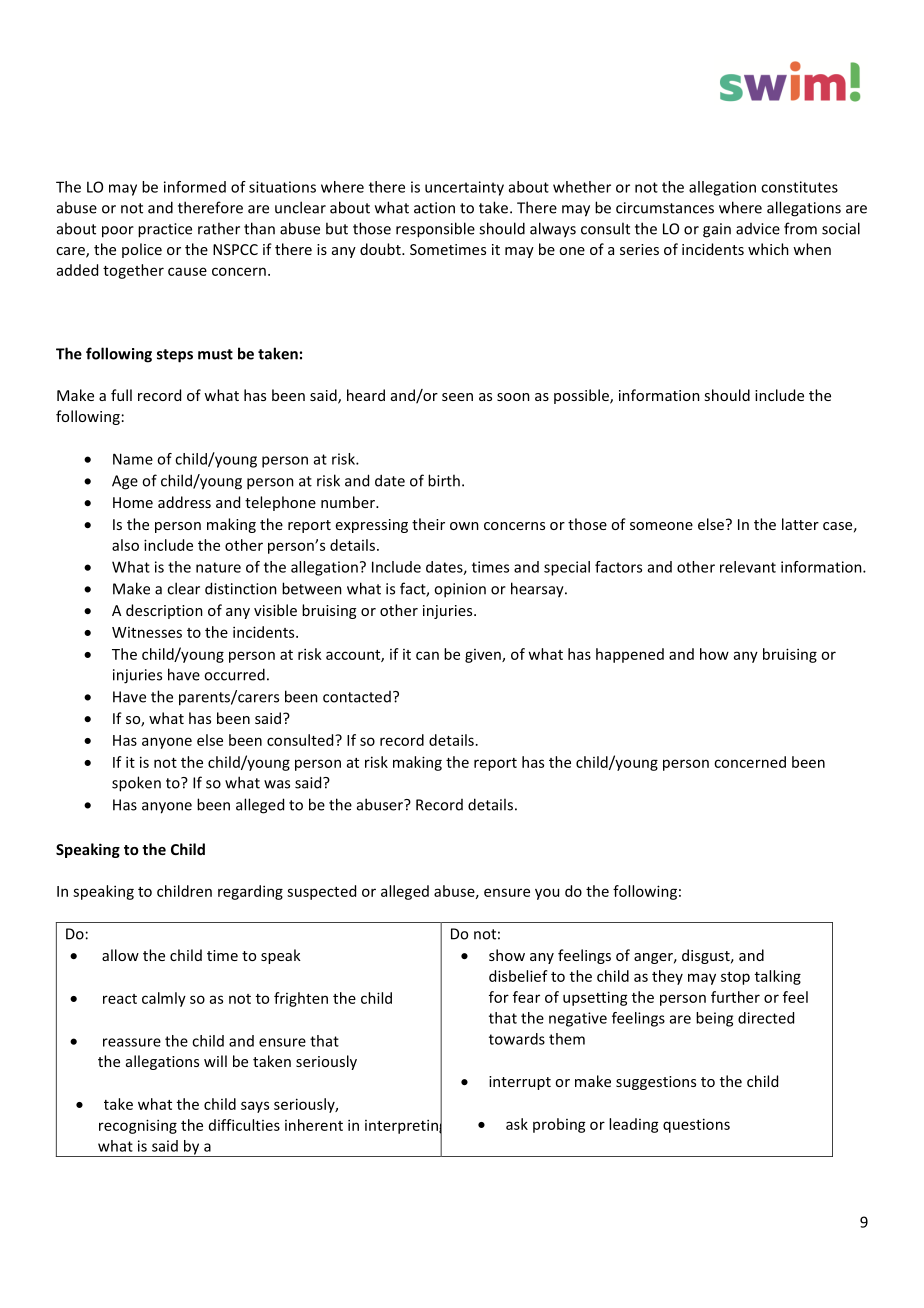  I want to click on stop, so click(735, 978).
